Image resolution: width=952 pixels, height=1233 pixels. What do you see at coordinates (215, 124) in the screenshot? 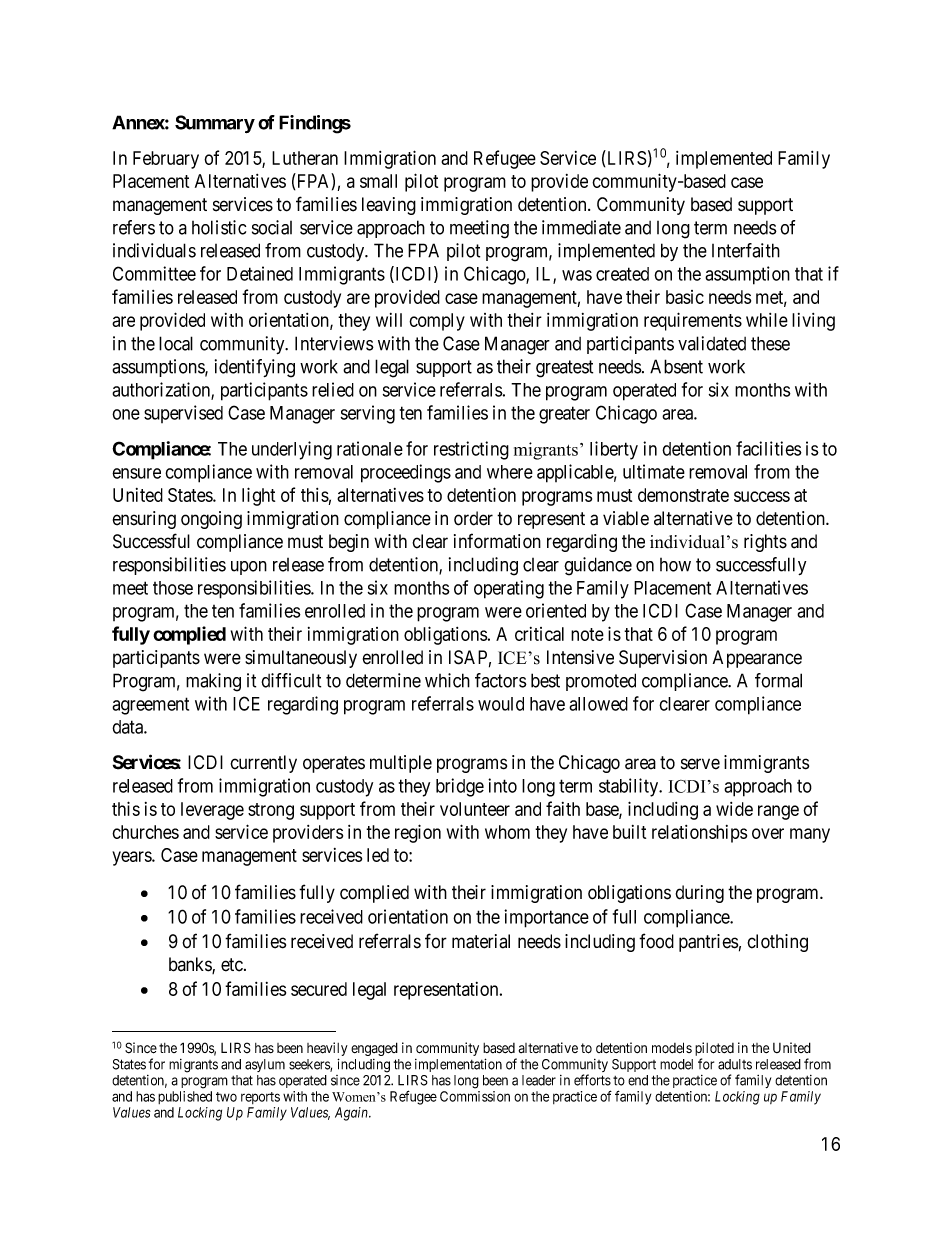
I see `Summary` at bounding box center [215, 124].
